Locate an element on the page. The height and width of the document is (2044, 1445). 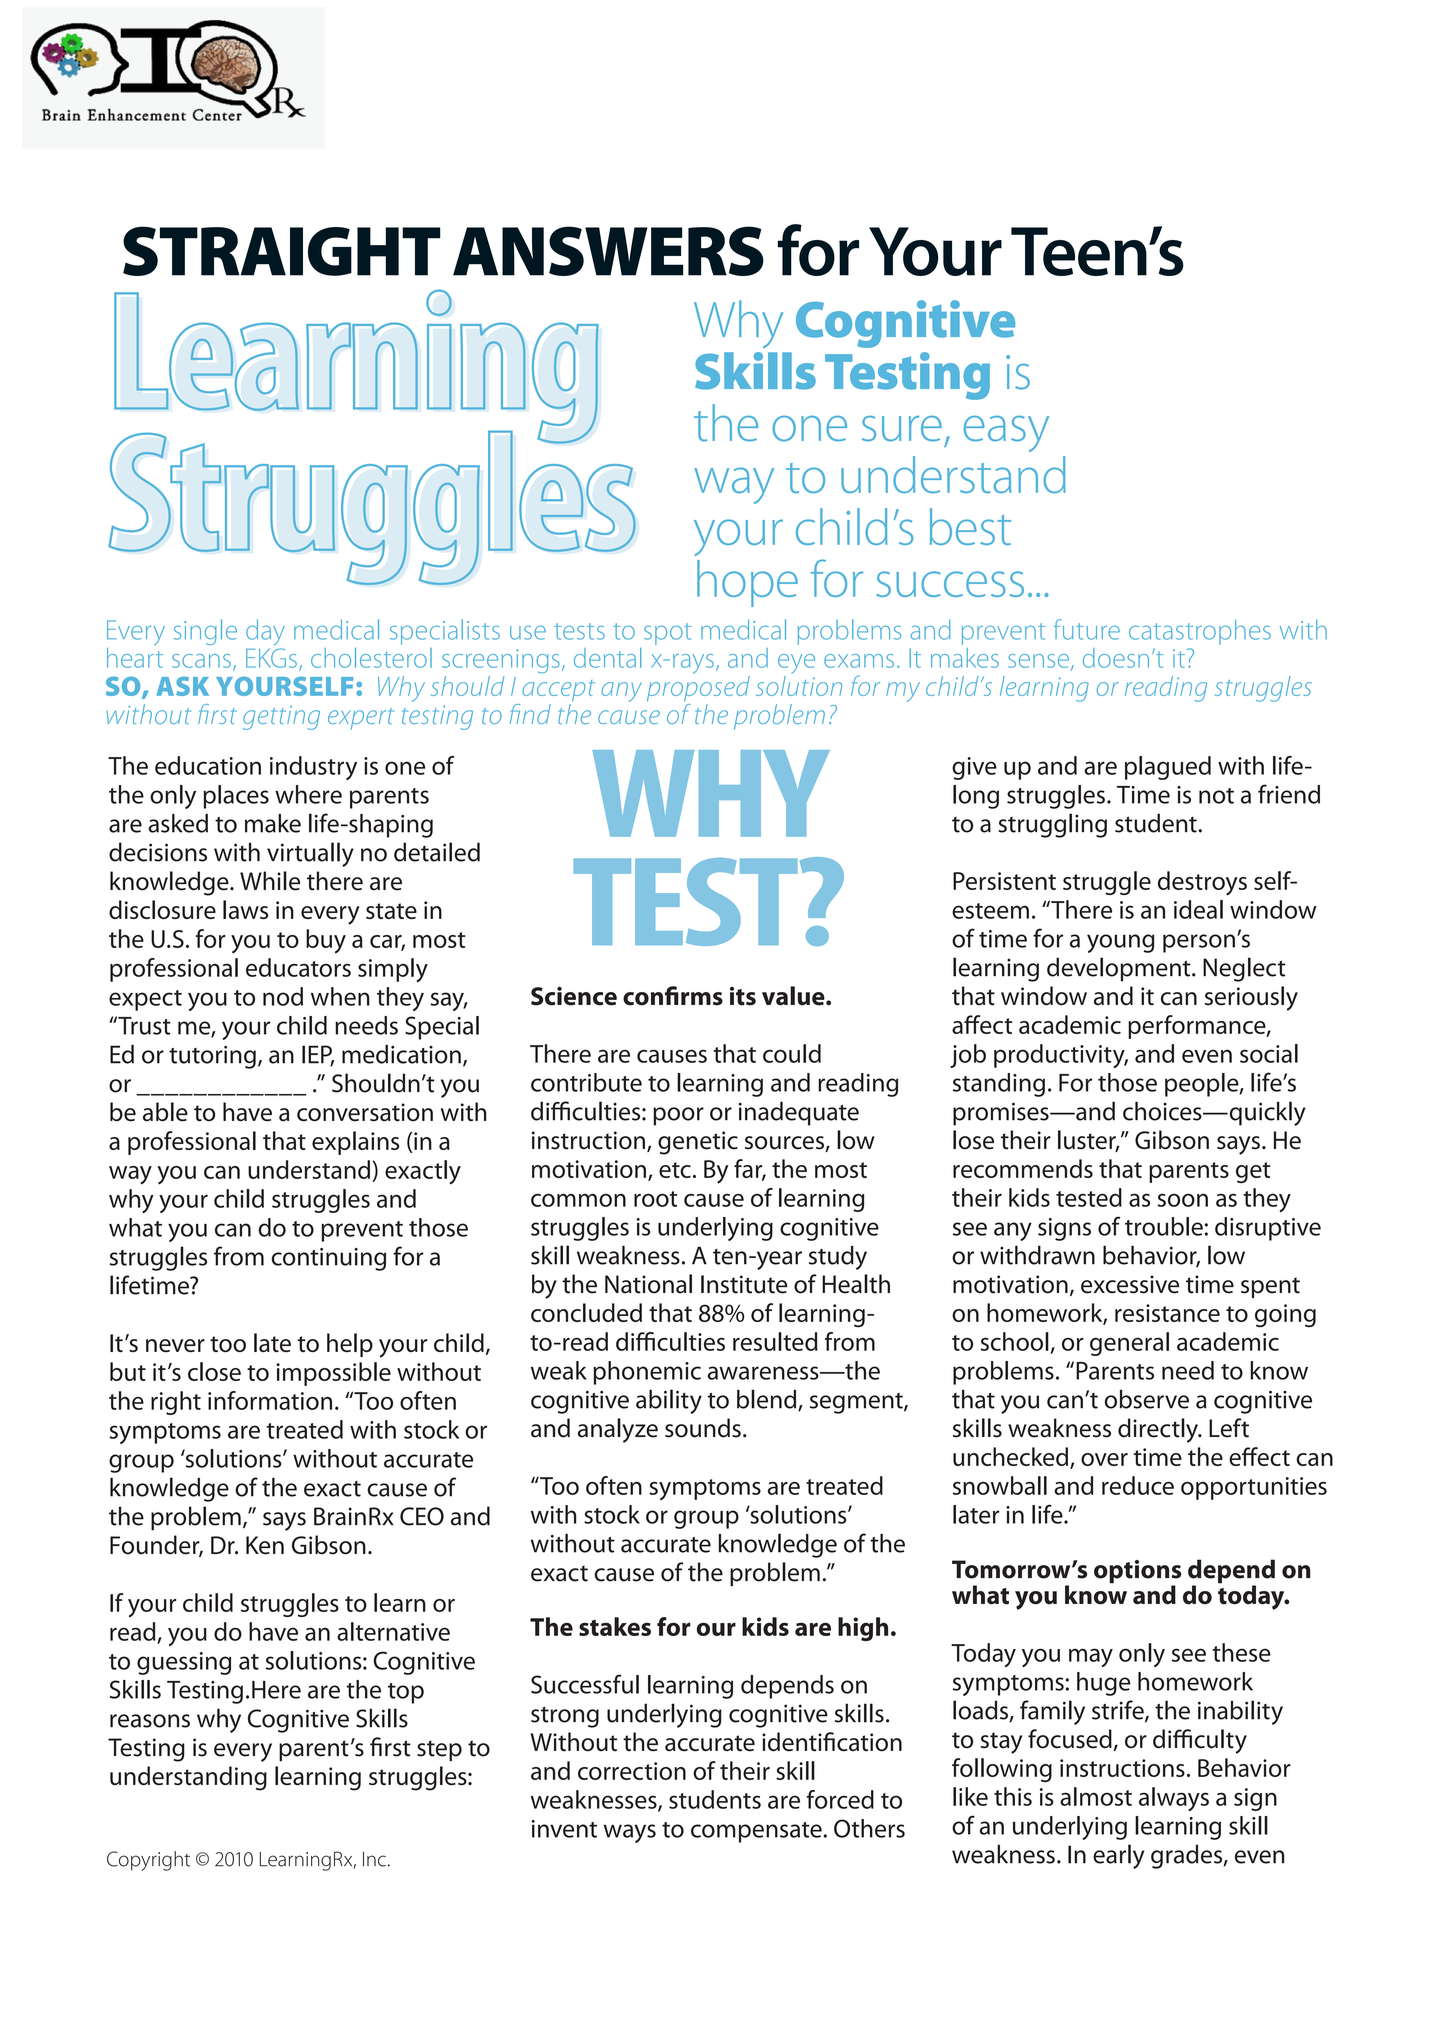
compensate is located at coordinates (757, 1832).
